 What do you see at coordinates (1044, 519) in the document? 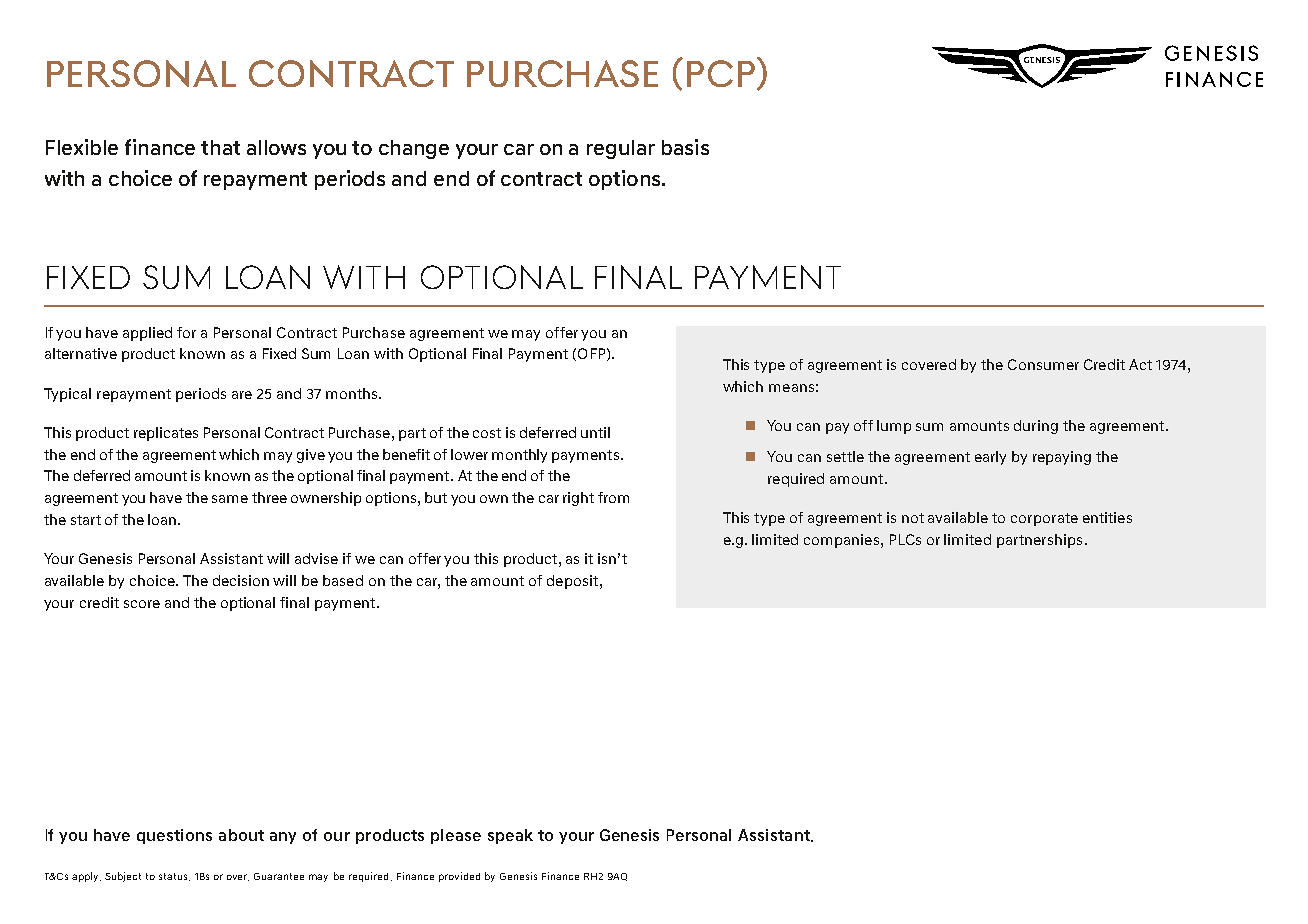
I see `corporate` at bounding box center [1044, 519].
